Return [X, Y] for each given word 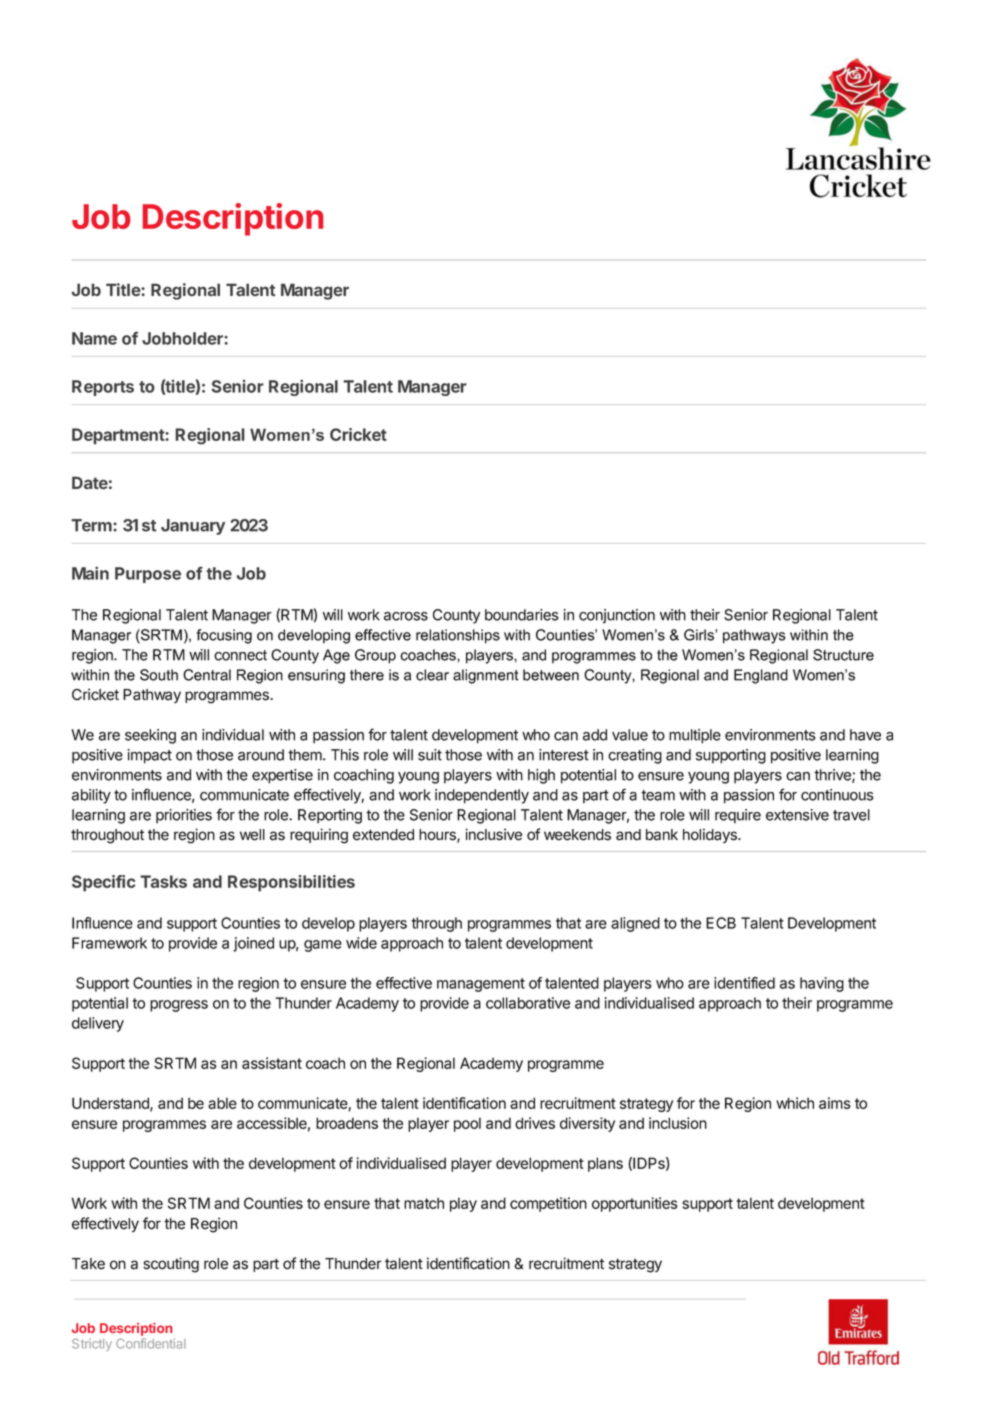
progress [179, 1006]
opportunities [635, 1204]
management [481, 985]
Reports [103, 388]
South [159, 675]
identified [744, 983]
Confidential [151, 1343]
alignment [486, 676]
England [761, 676]
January [193, 527]
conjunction [617, 616]
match [424, 1203]
